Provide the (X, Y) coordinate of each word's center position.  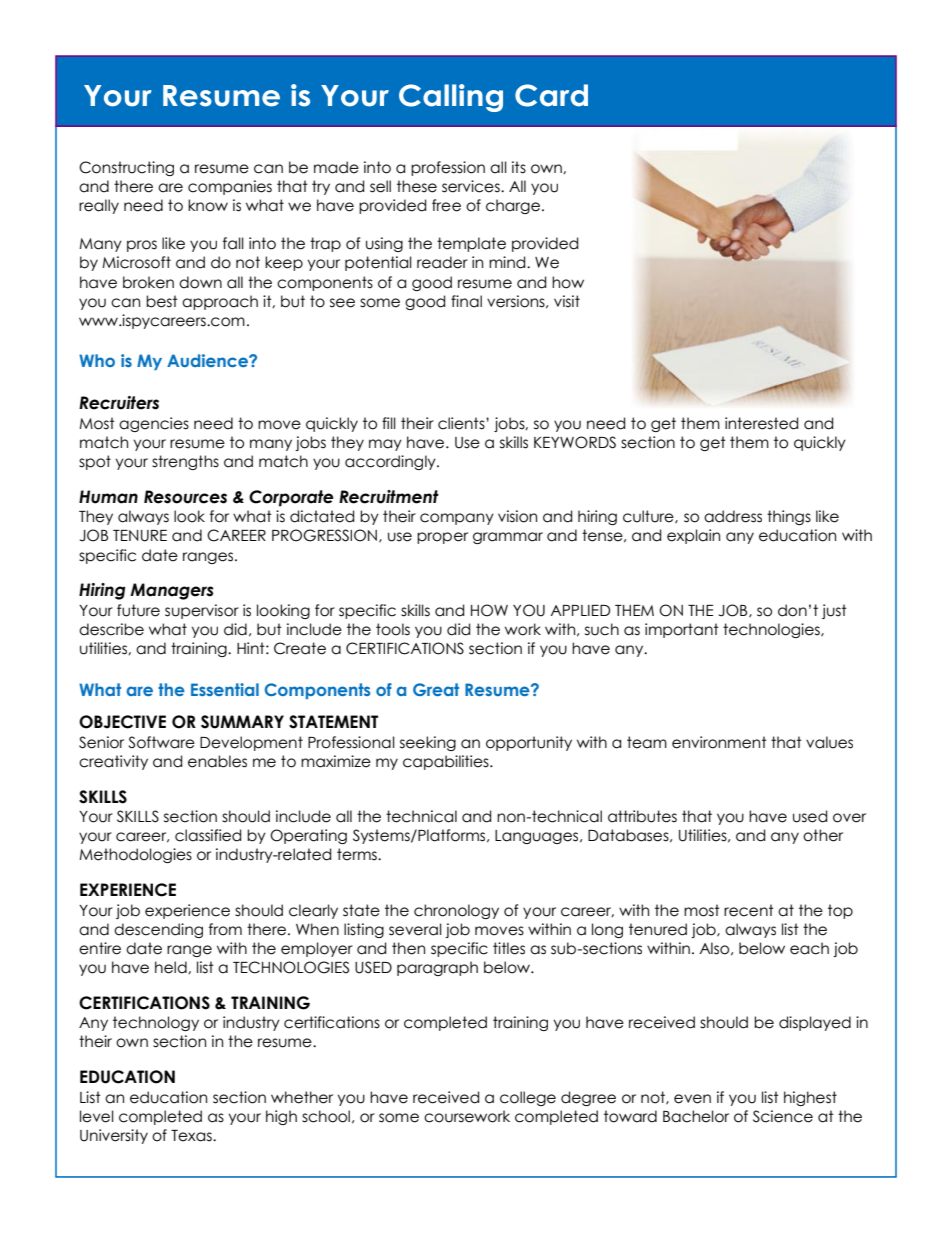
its (519, 167)
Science (783, 1116)
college (528, 1098)
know (208, 205)
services (472, 186)
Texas (192, 1136)
